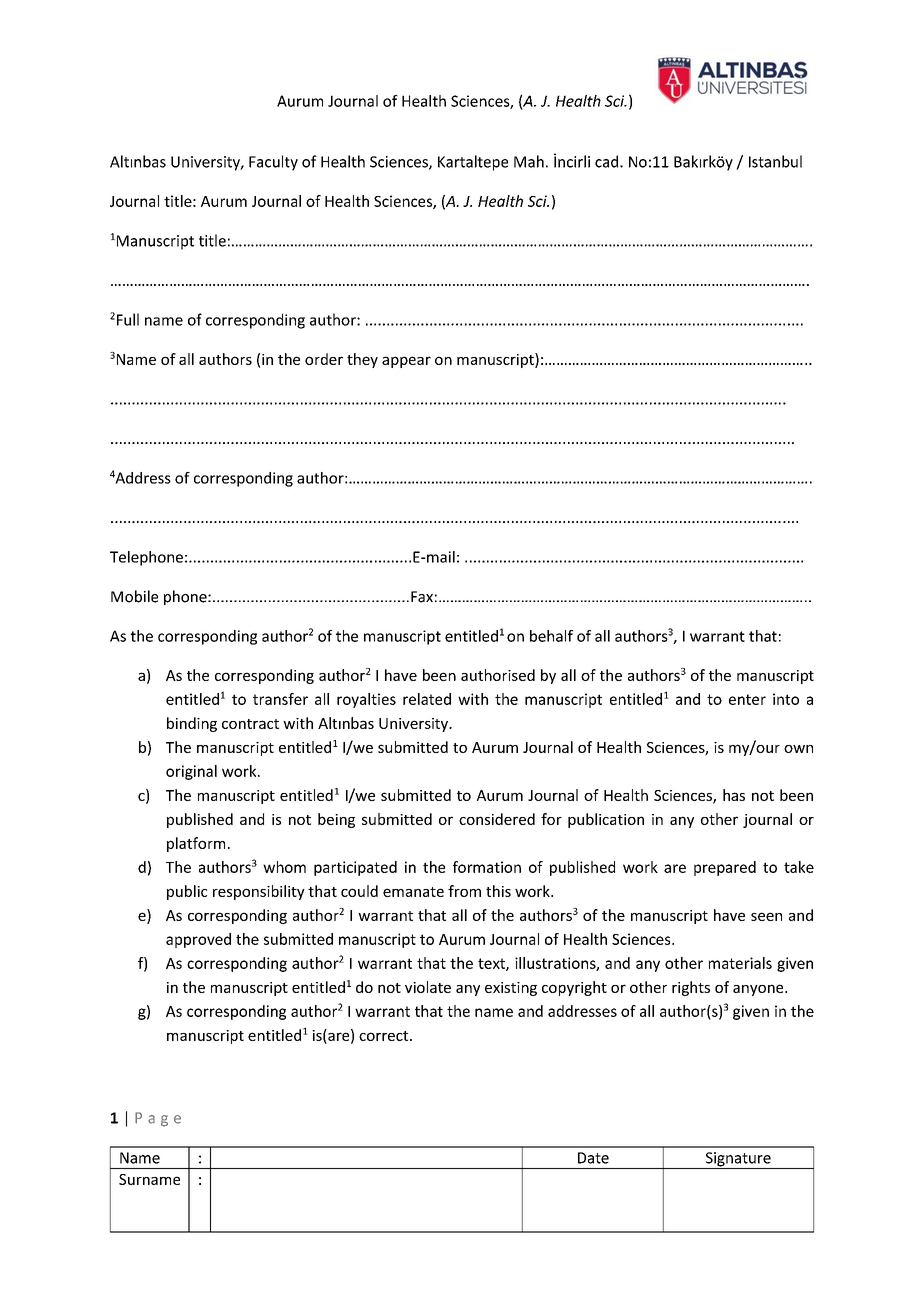  I want to click on Mah, so click(529, 161).
